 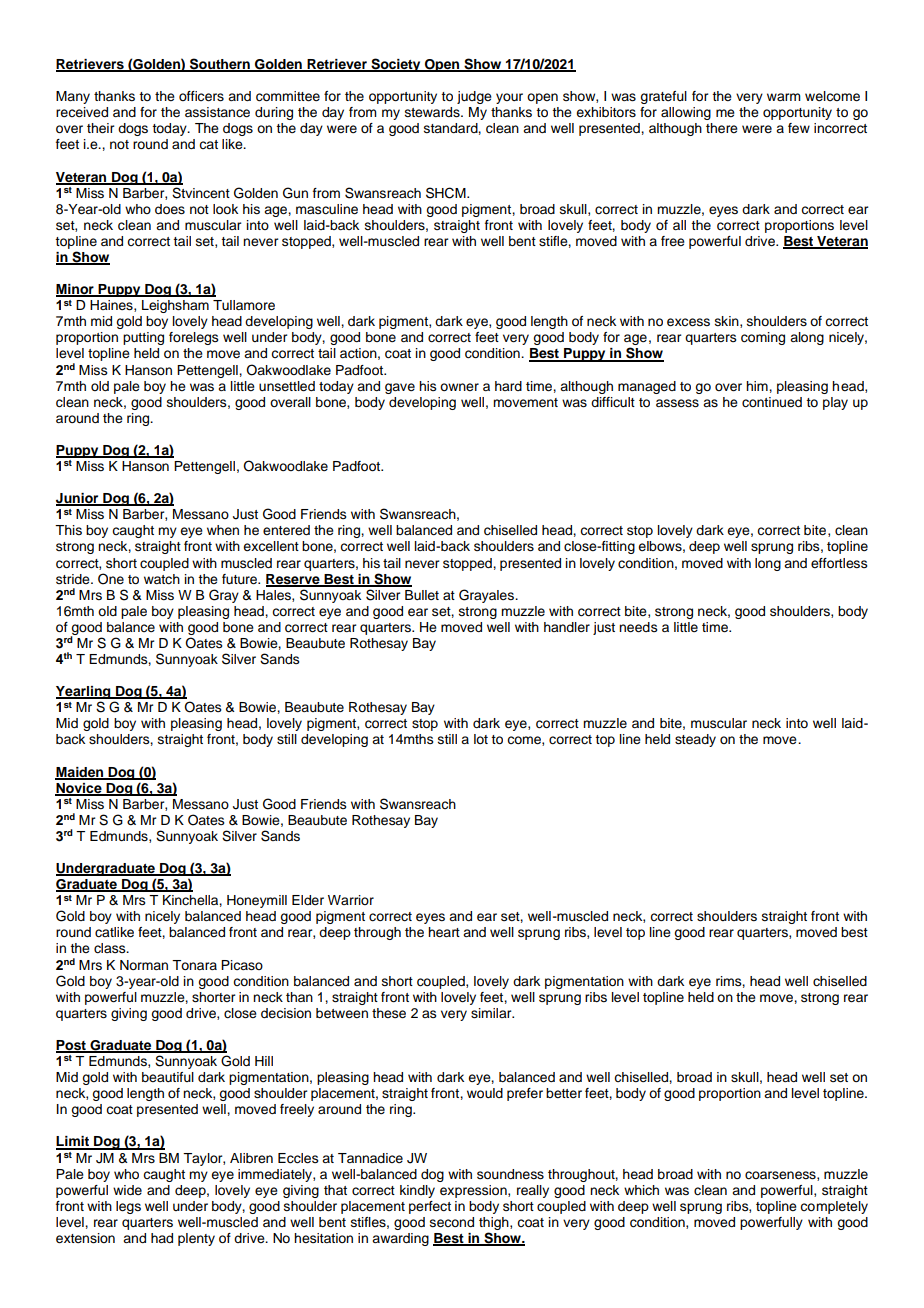 I want to click on officers, so click(x=201, y=96).
